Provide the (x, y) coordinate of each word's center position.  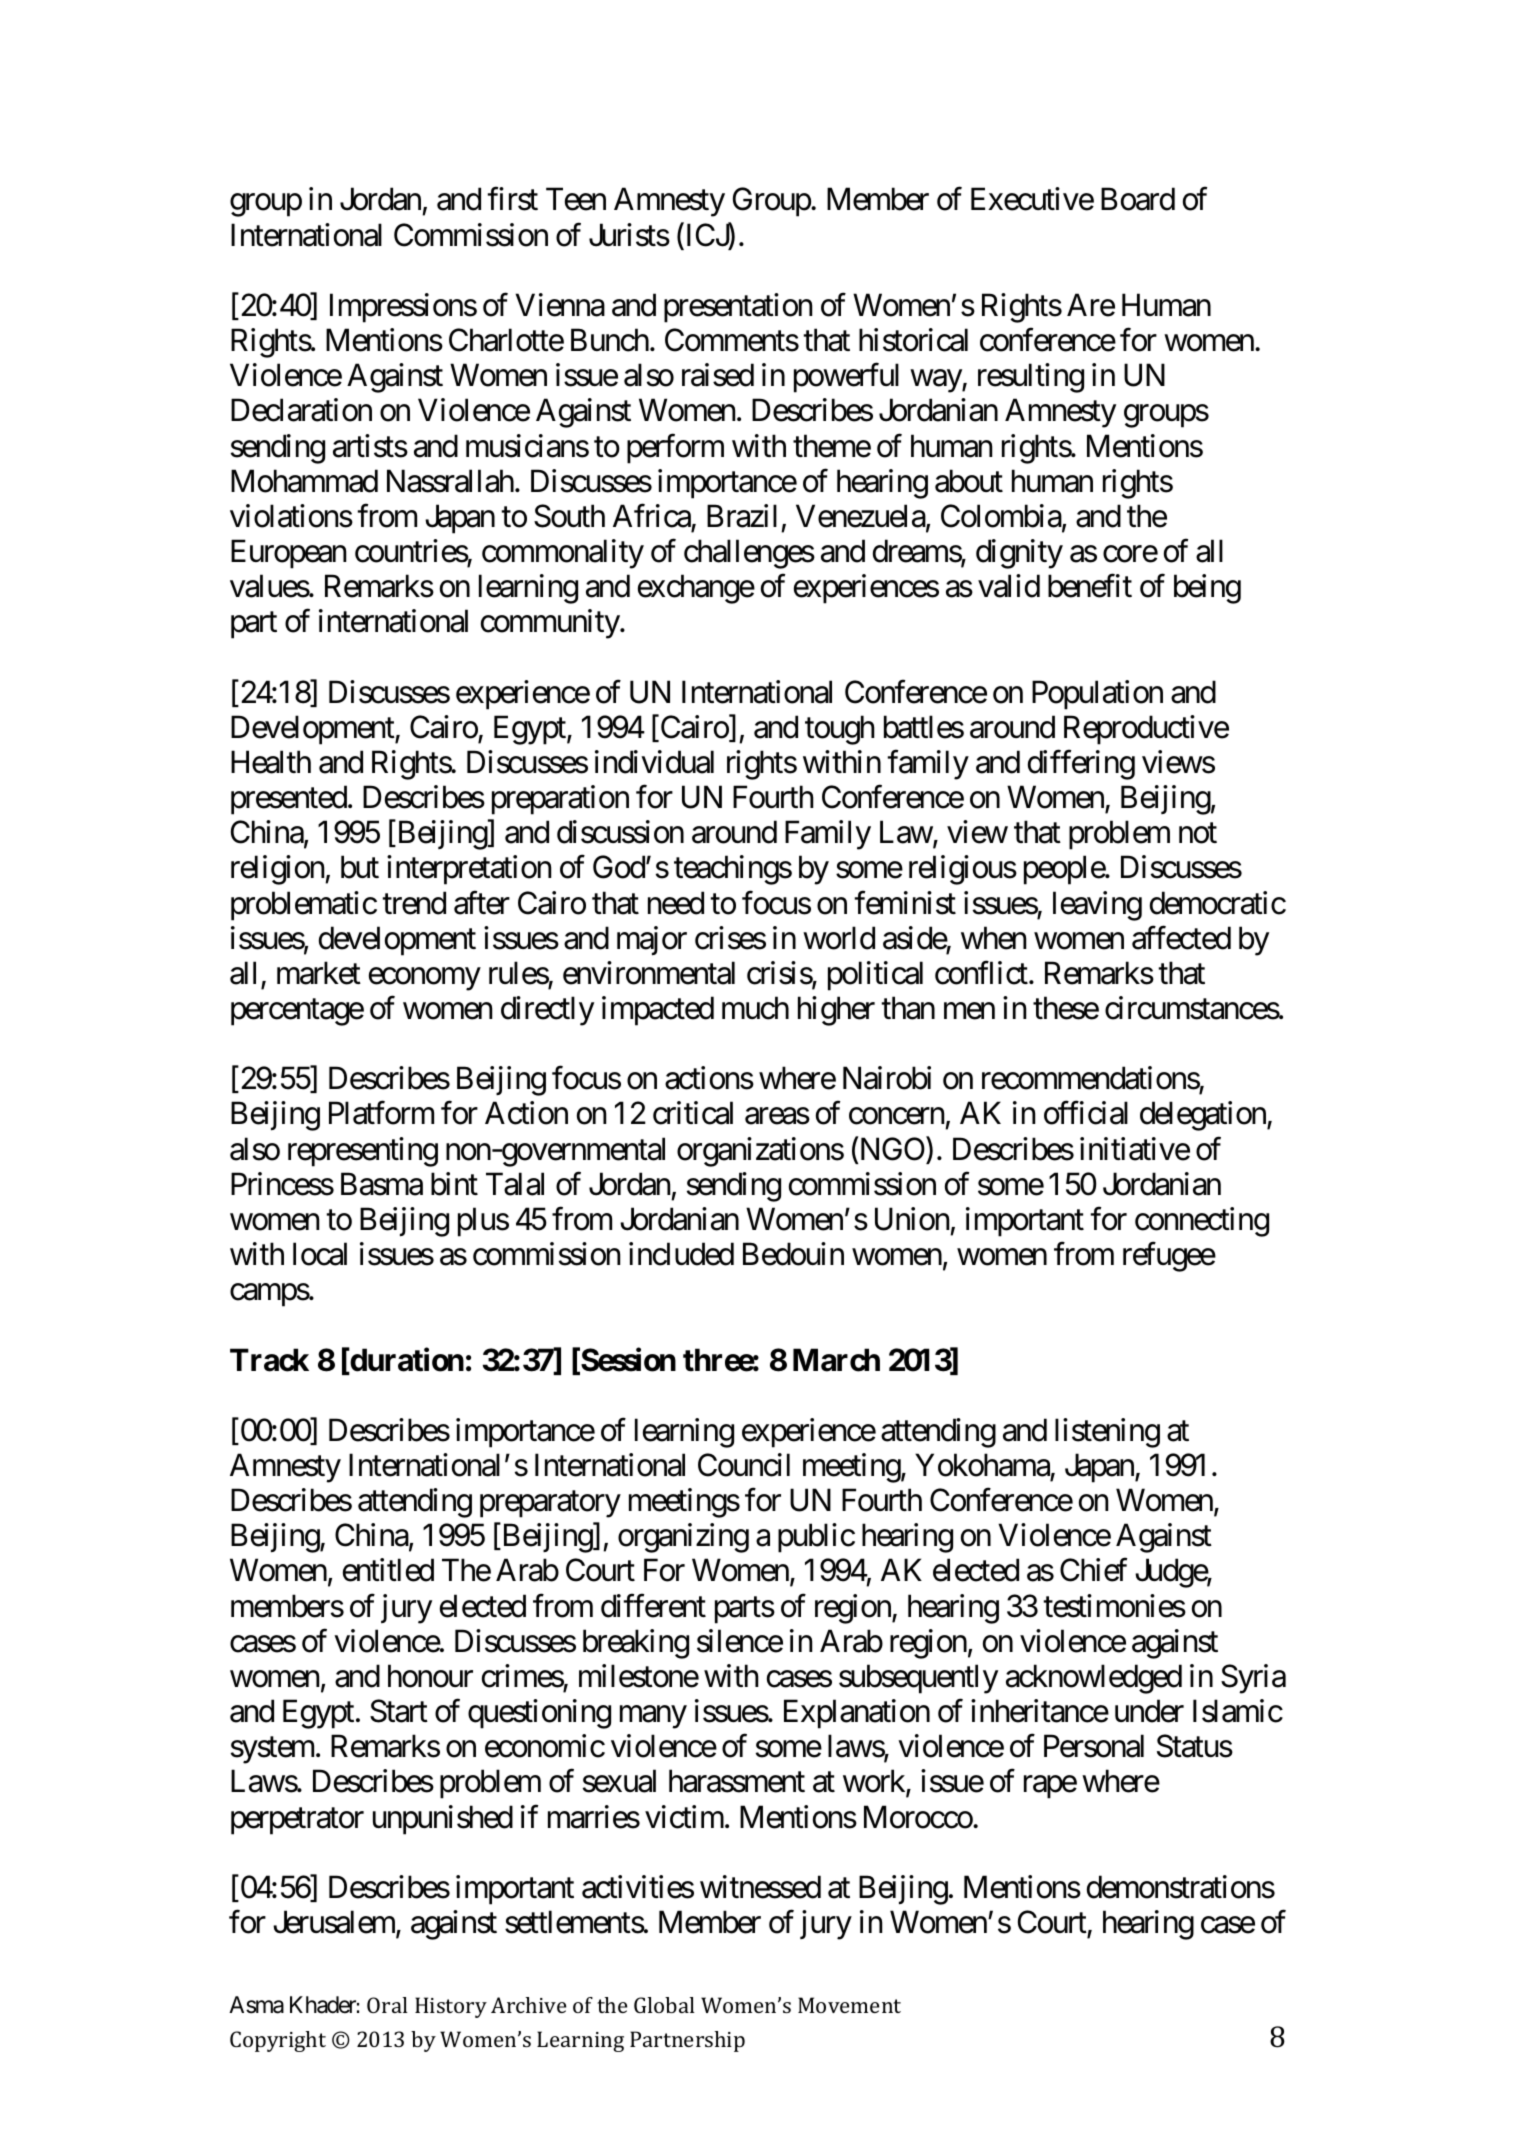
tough (840, 730)
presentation (738, 308)
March (836, 1360)
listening (1107, 1433)
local (320, 1254)
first (512, 199)
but (360, 867)
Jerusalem (335, 1923)
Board (1138, 199)
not (1198, 834)
